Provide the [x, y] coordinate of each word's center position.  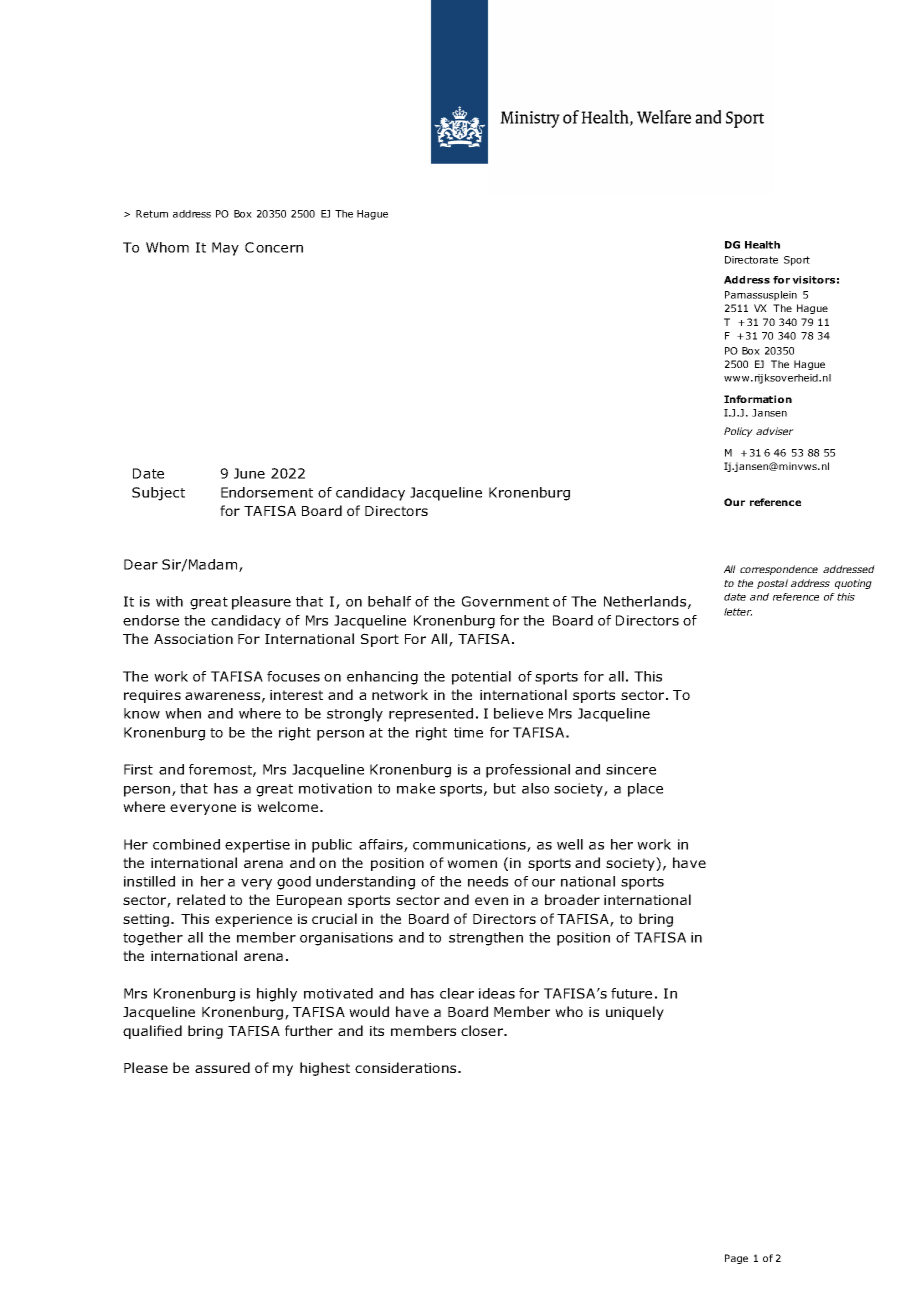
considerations [407, 1067]
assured [222, 1067]
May [225, 249]
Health [762, 245]
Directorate [751, 260]
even [491, 901]
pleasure [261, 603]
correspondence [779, 570]
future [631, 993]
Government [505, 601]
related [201, 899]
